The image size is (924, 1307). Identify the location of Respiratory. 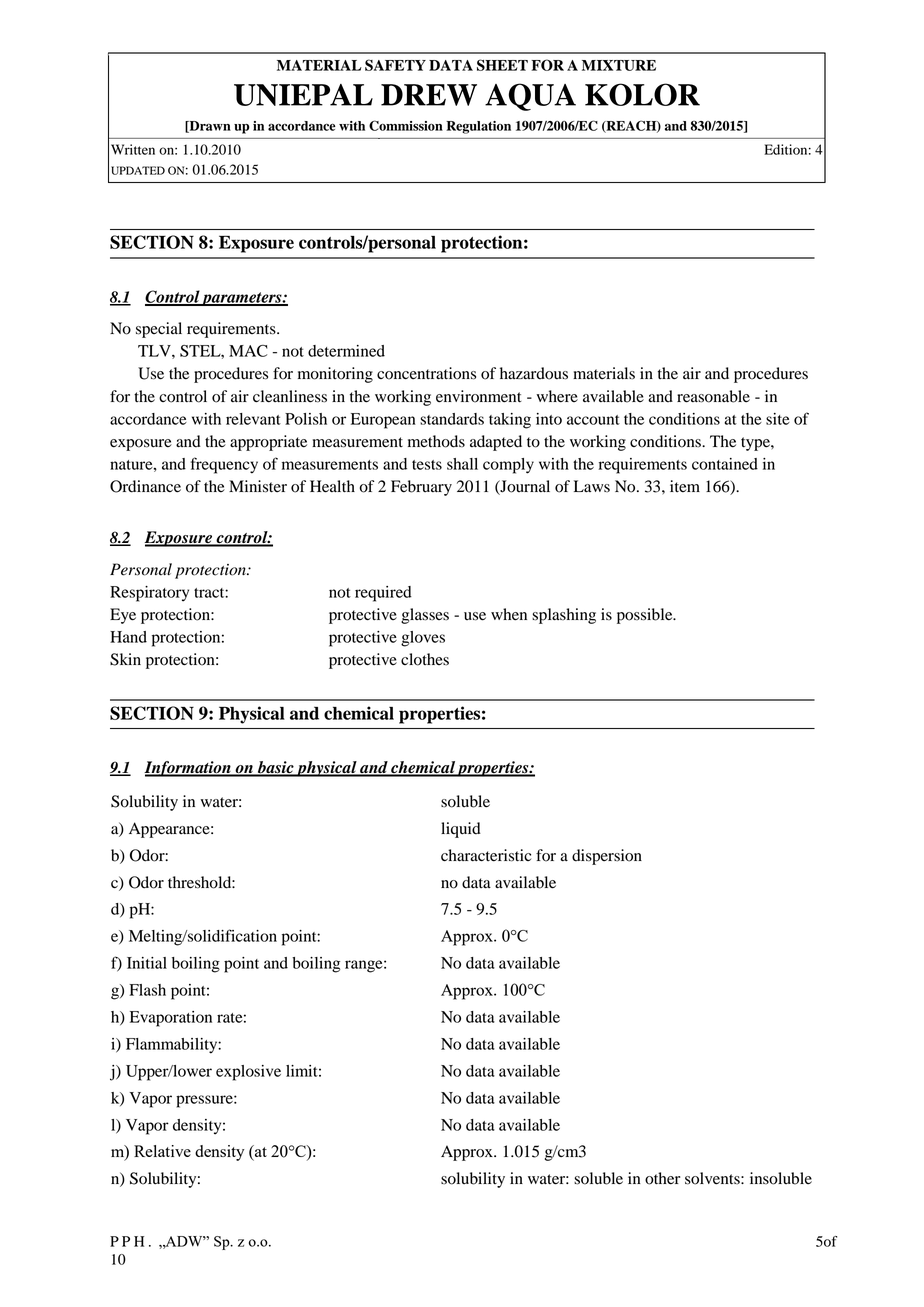
(149, 594).
